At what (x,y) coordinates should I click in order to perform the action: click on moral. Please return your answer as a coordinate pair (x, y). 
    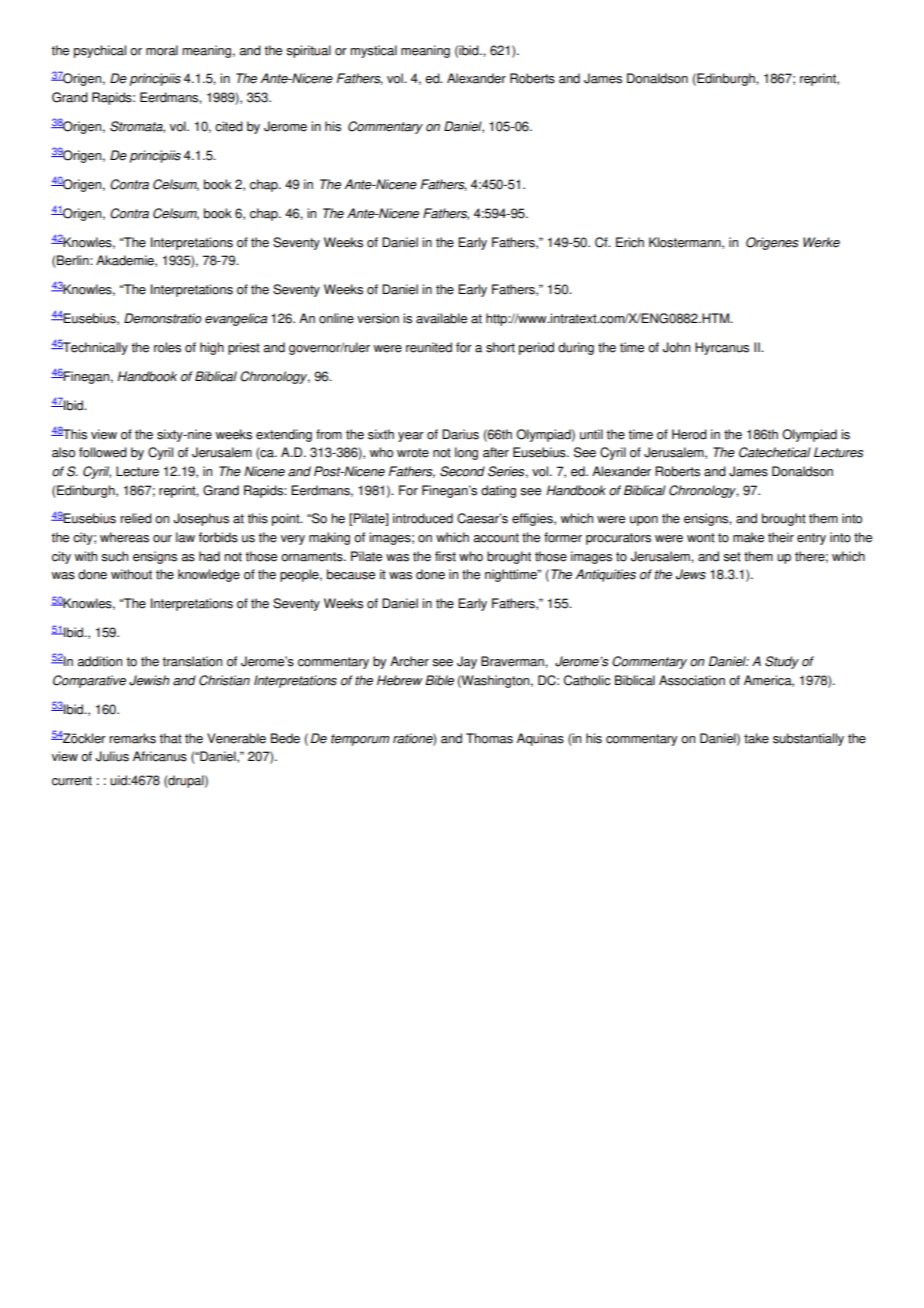
    Looking at the image, I should click on (162, 50).
